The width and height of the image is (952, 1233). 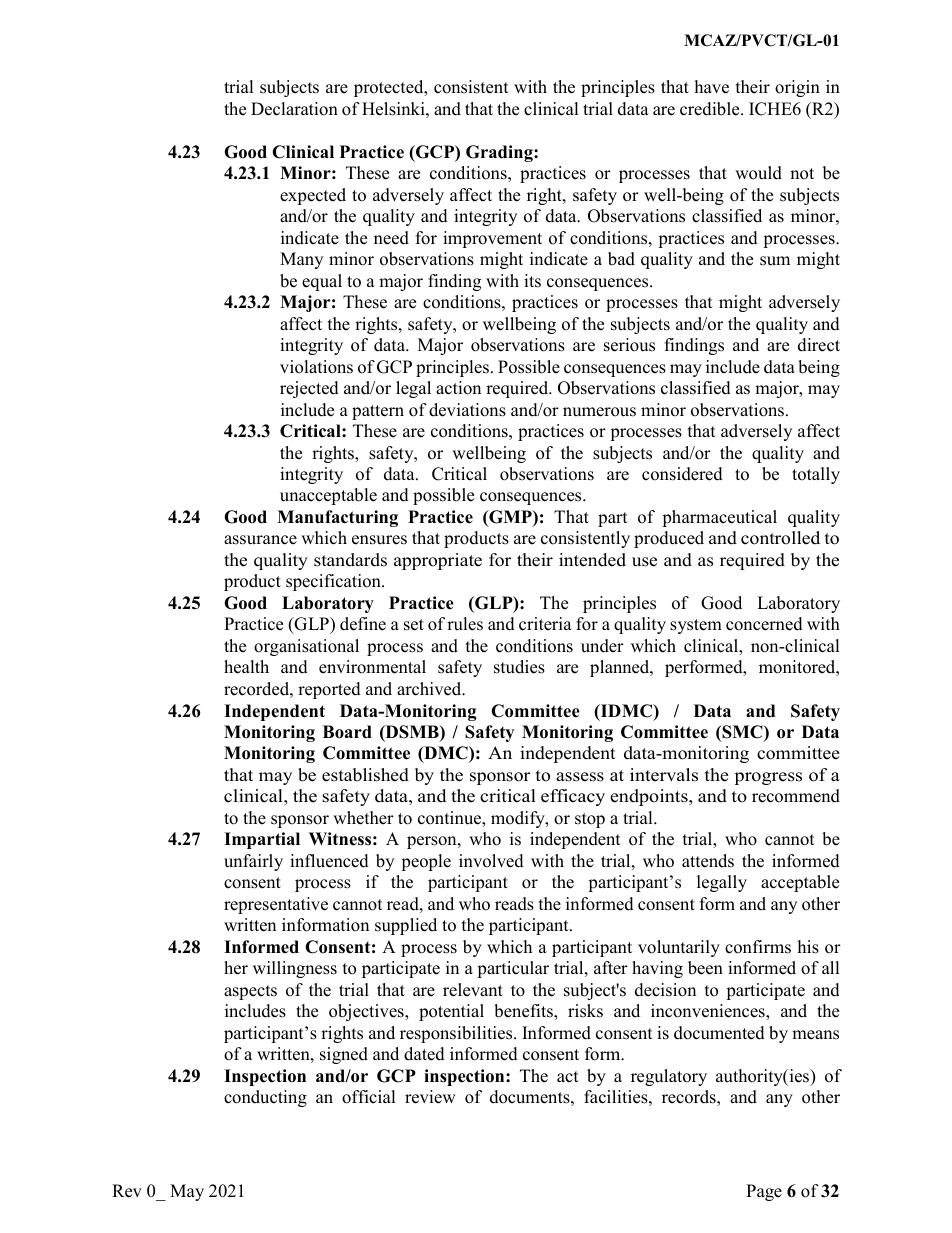 What do you see at coordinates (294, 109) in the image?
I see `Declaration` at bounding box center [294, 109].
